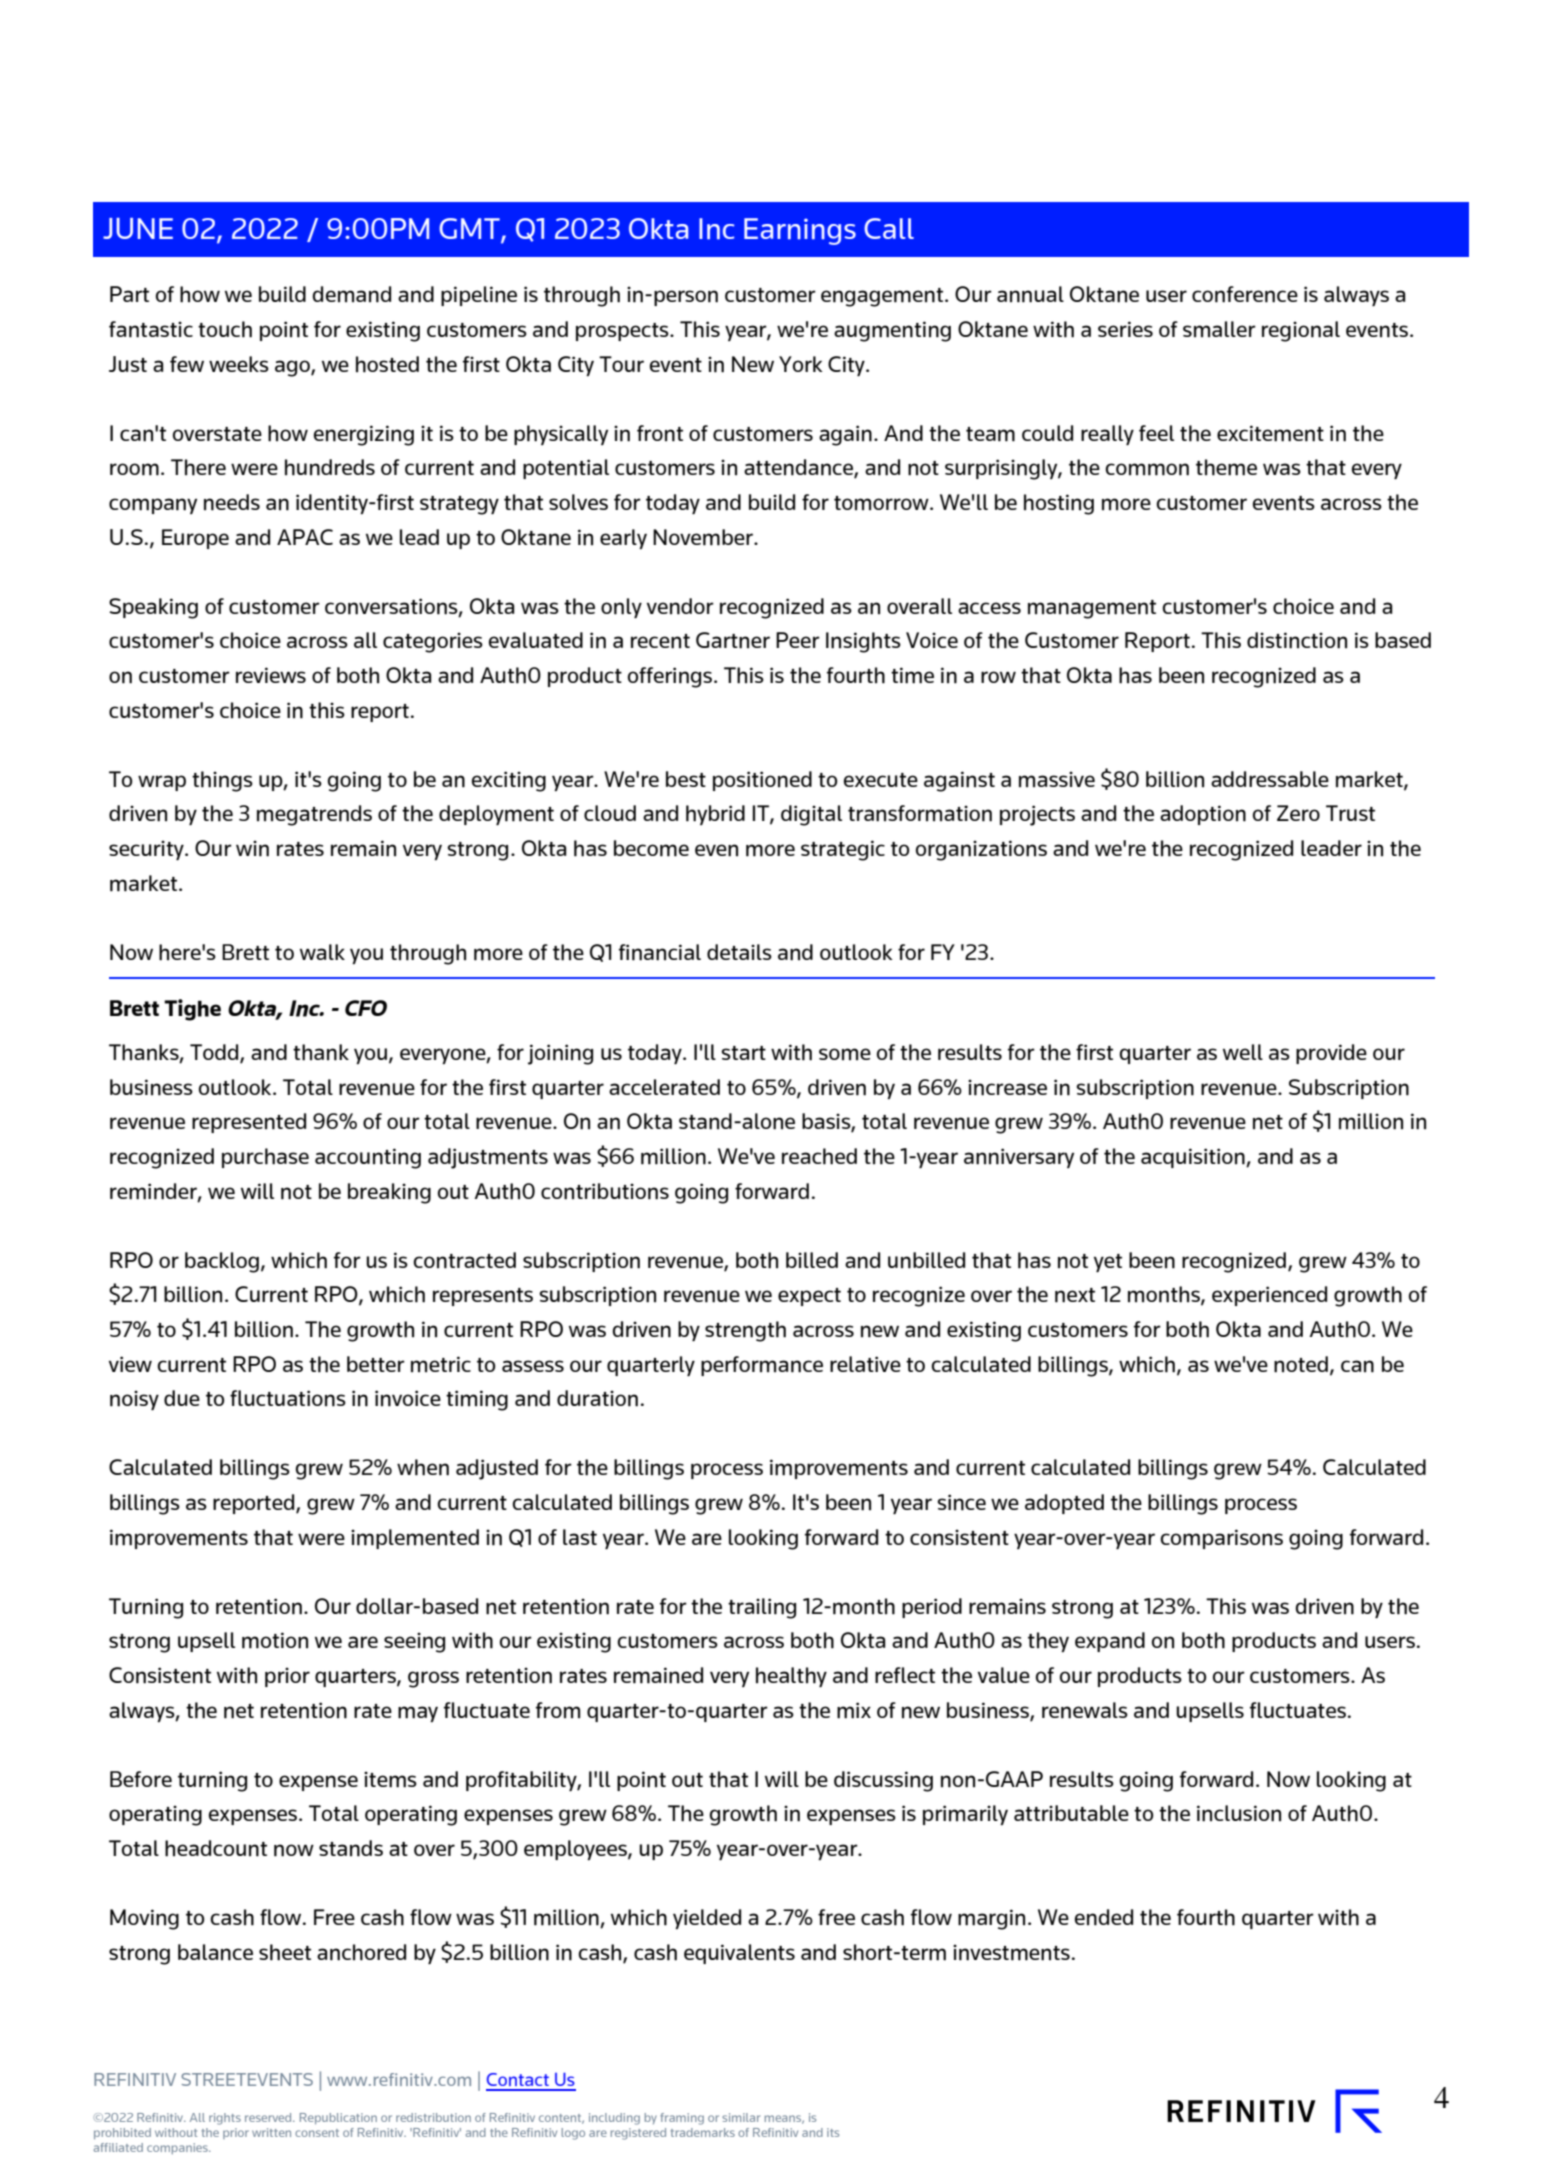  What do you see at coordinates (269, 2117) in the document?
I see `reserved` at bounding box center [269, 2117].
